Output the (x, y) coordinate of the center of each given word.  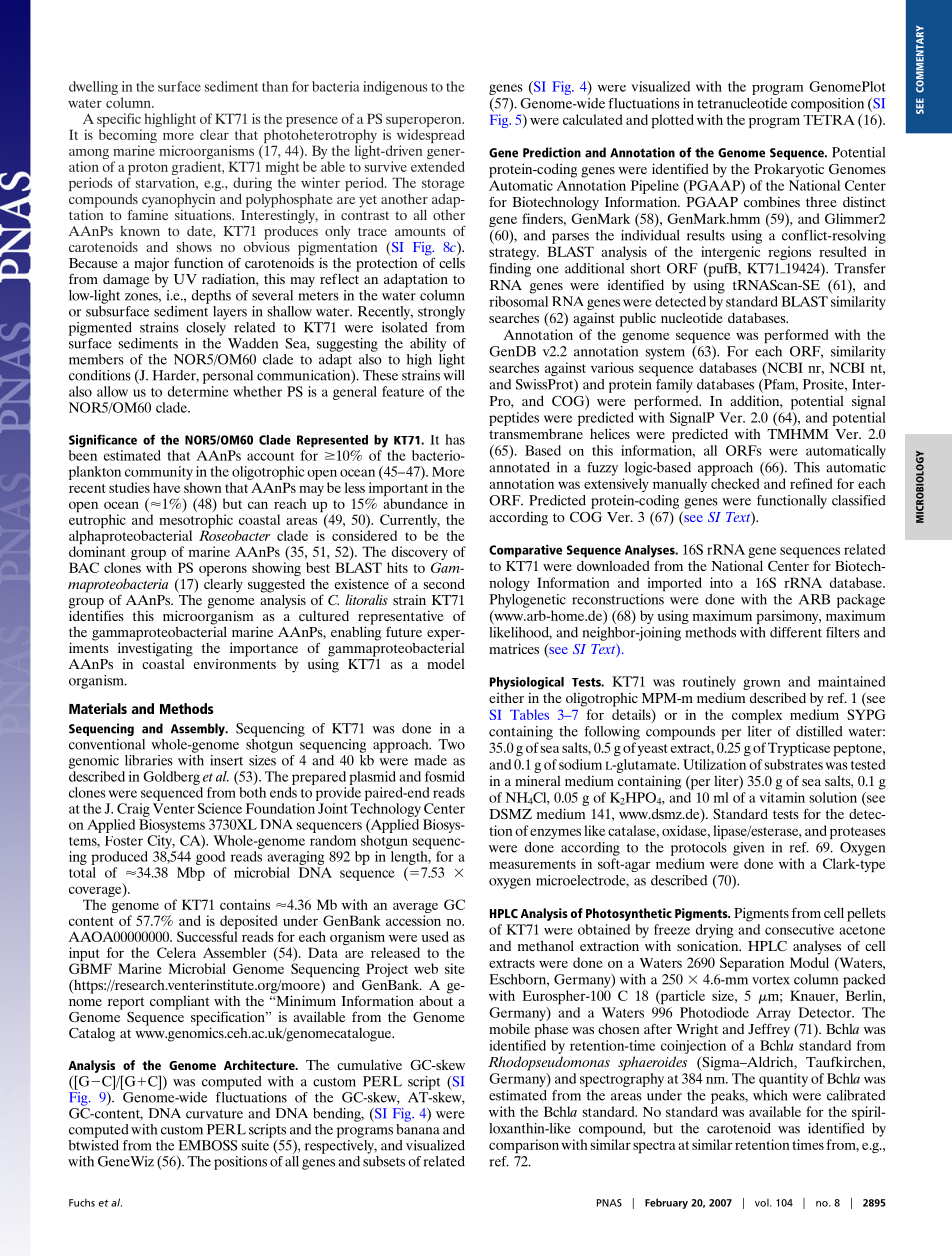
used (435, 936)
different (796, 632)
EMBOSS (207, 1145)
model (446, 663)
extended (438, 166)
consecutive (799, 929)
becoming (128, 137)
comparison (524, 1146)
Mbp (191, 874)
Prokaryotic (789, 170)
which (770, 1095)
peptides (514, 419)
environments (235, 662)
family (674, 386)
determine (198, 391)
